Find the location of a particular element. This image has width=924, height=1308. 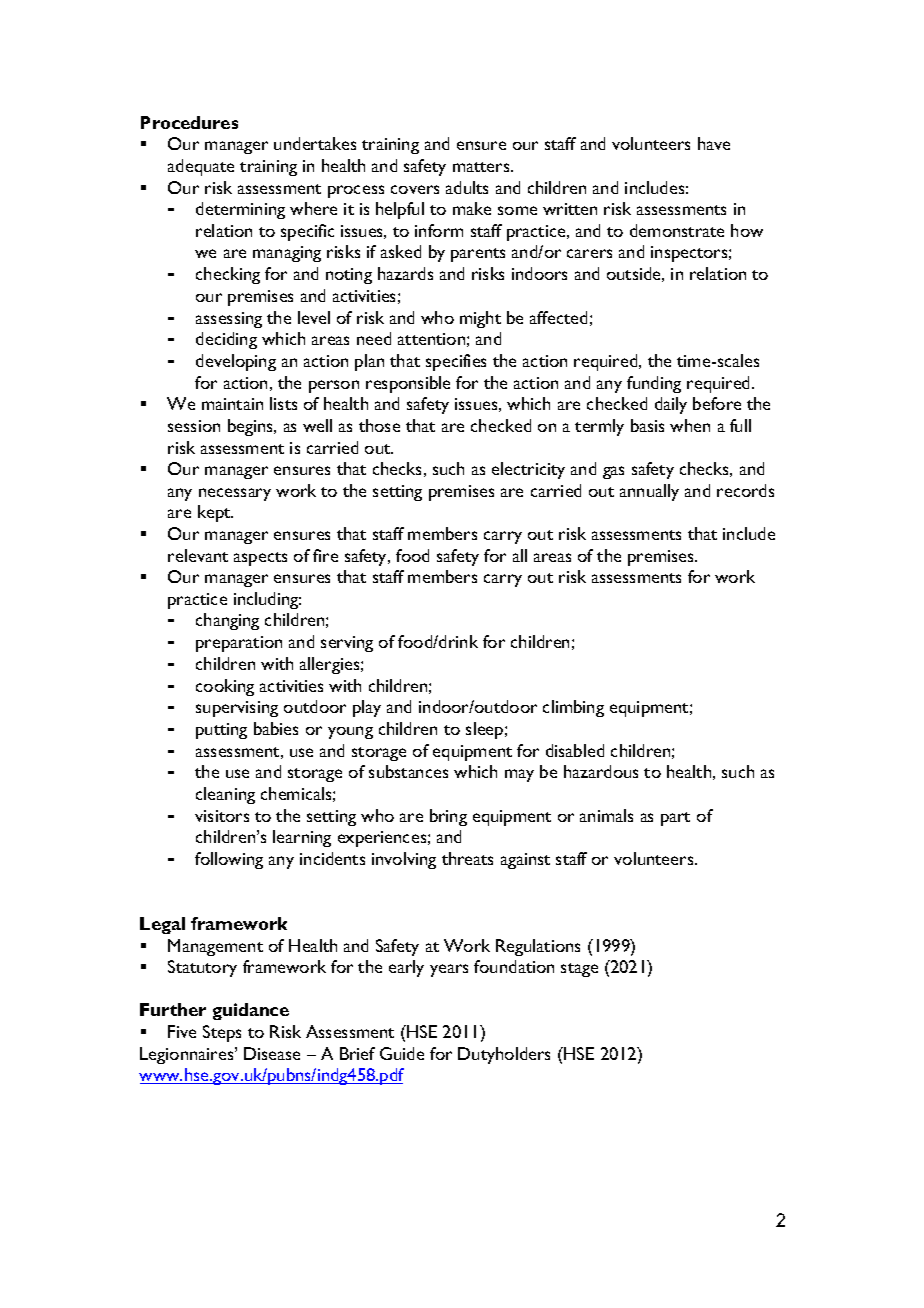

serving is located at coordinates (347, 644).
